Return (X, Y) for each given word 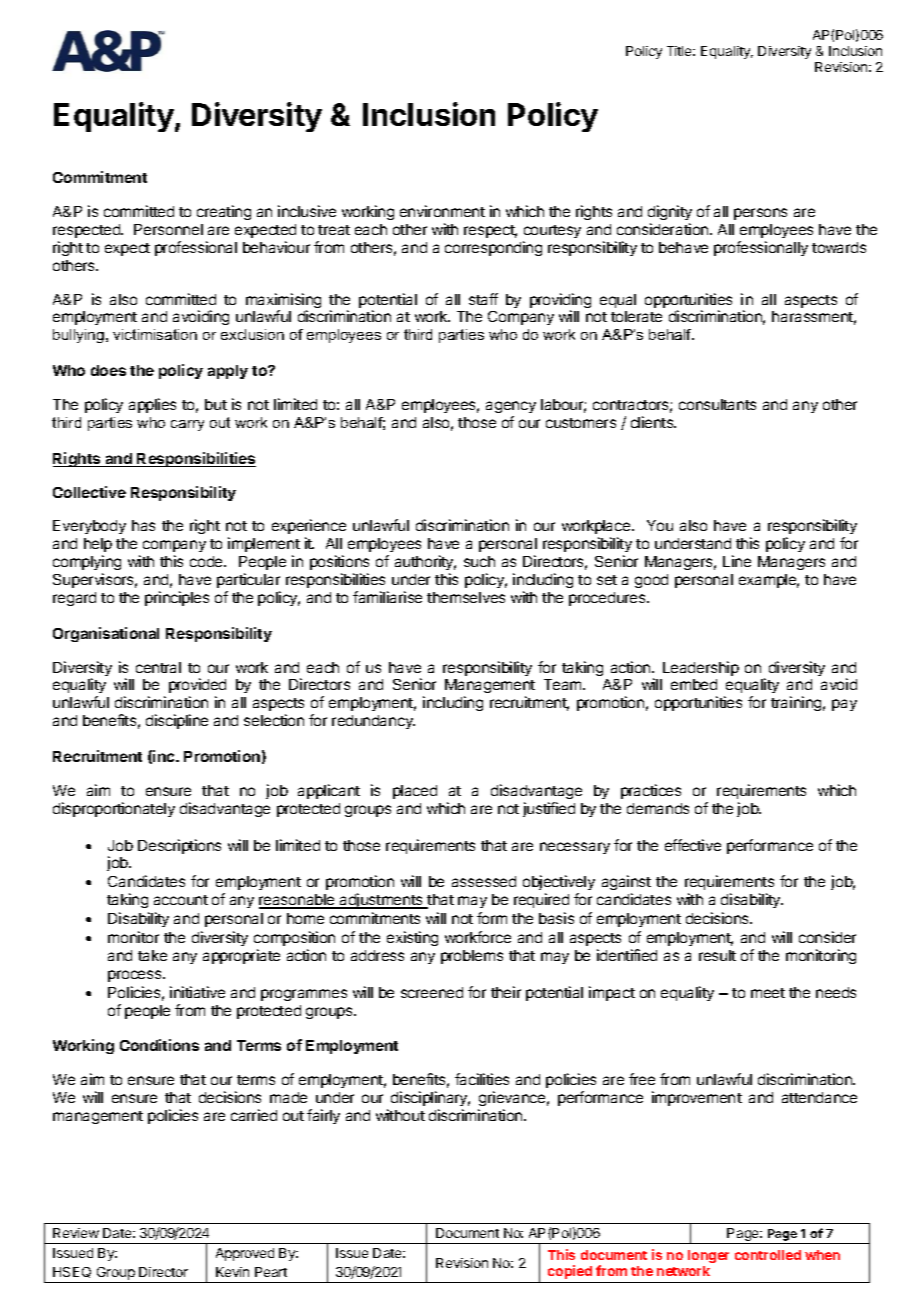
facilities (482, 1079)
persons (760, 214)
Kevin (232, 1272)
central (158, 667)
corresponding (493, 248)
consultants (717, 404)
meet (768, 993)
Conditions (159, 1045)
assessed (484, 881)
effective (693, 845)
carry (187, 425)
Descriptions (179, 846)
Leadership (701, 668)
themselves (466, 597)
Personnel (168, 229)
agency (511, 407)
